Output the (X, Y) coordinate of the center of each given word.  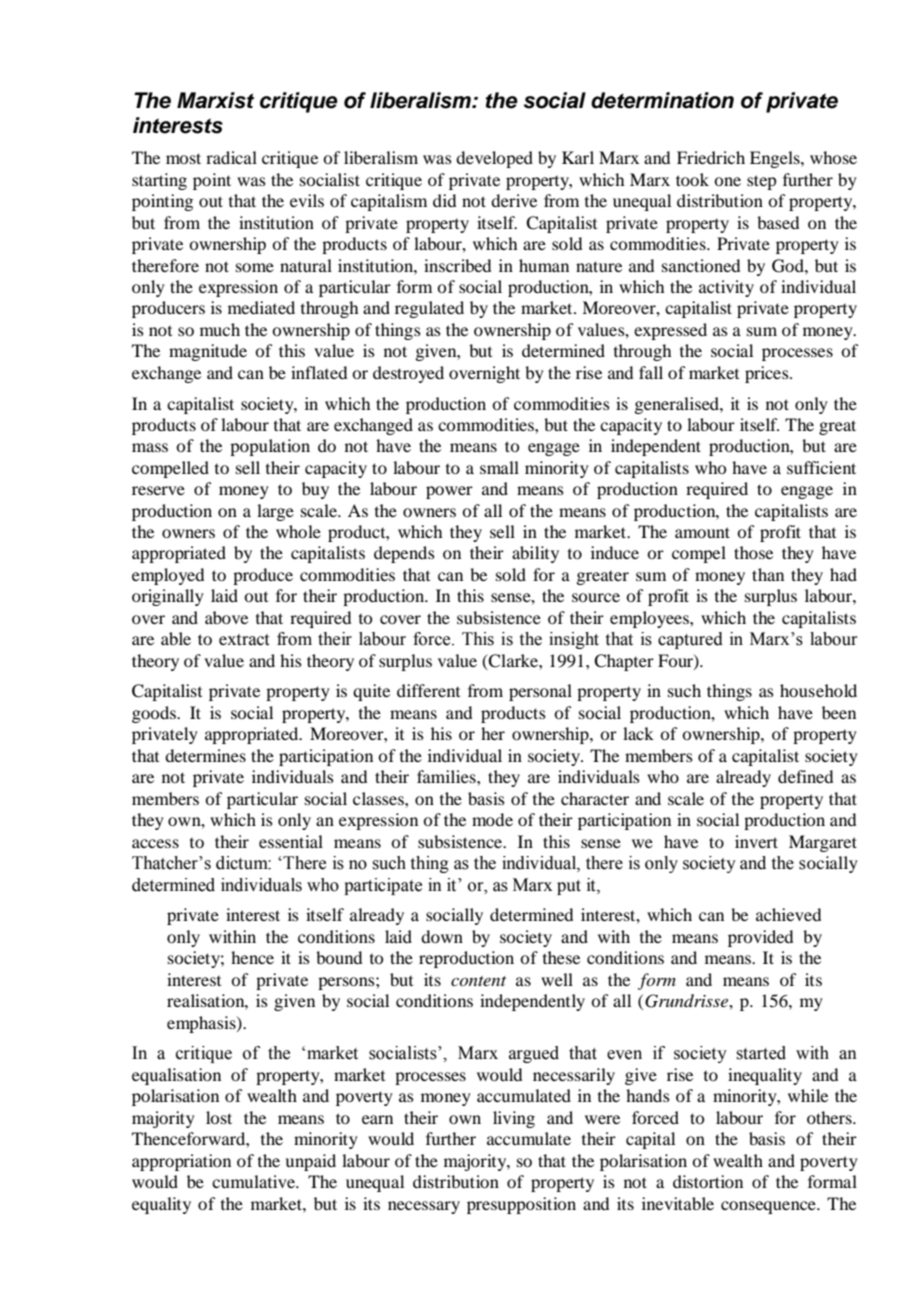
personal (540, 692)
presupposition (521, 1205)
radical (231, 157)
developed (494, 159)
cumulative (254, 1181)
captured (690, 640)
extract (244, 640)
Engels (776, 159)
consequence (769, 1207)
